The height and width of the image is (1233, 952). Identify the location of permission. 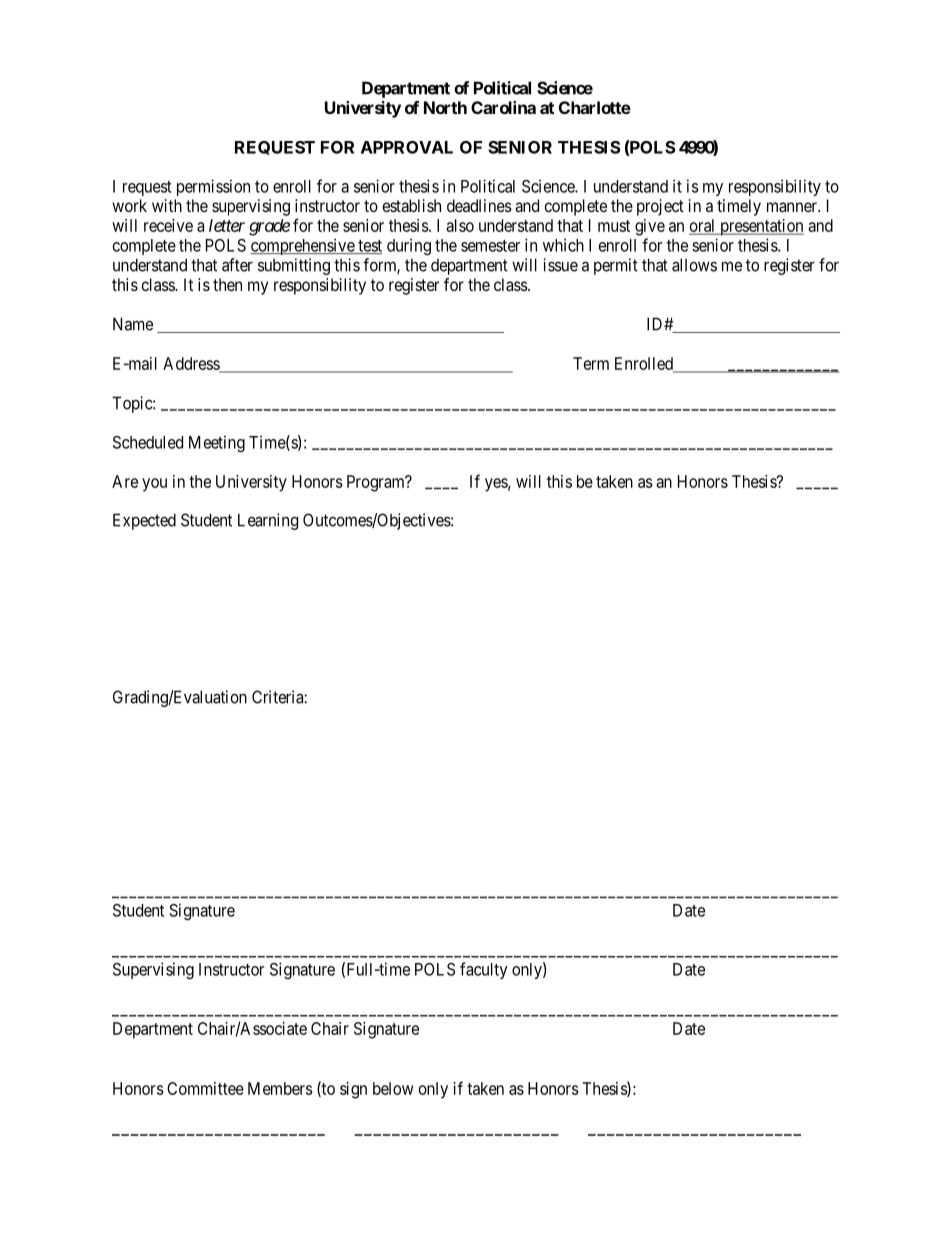
(213, 187).
